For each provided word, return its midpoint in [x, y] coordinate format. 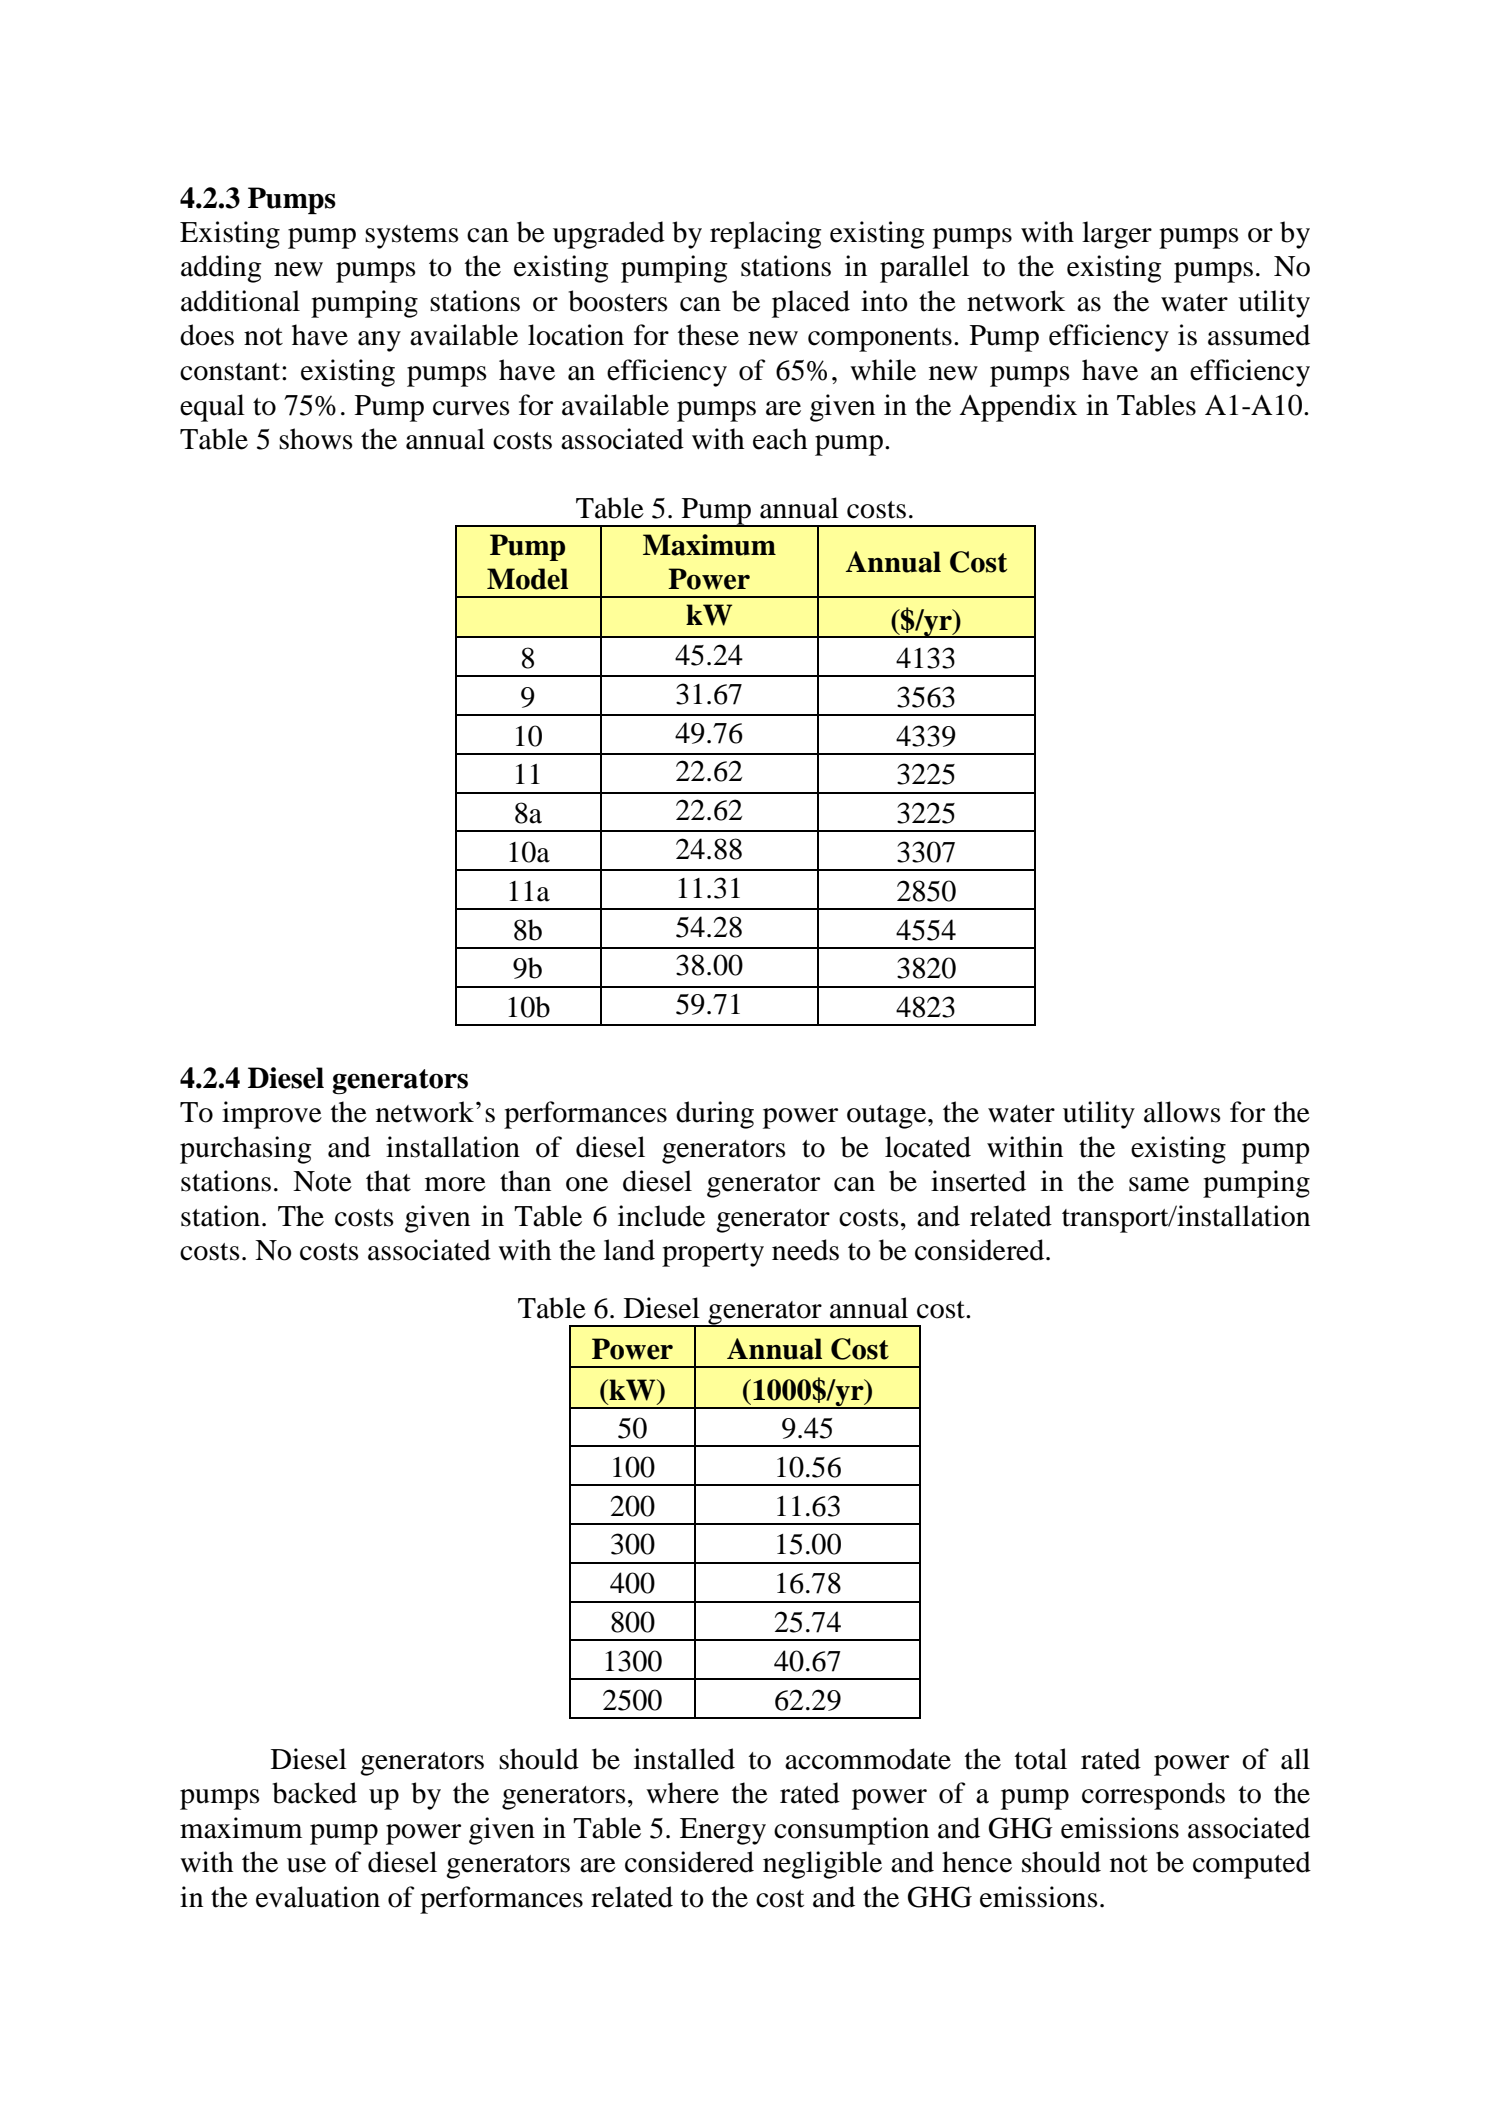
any [379, 341]
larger [1117, 235]
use [306, 1865]
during [715, 1115]
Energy [723, 1831]
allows [1182, 1112]
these [708, 335]
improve [272, 1115]
